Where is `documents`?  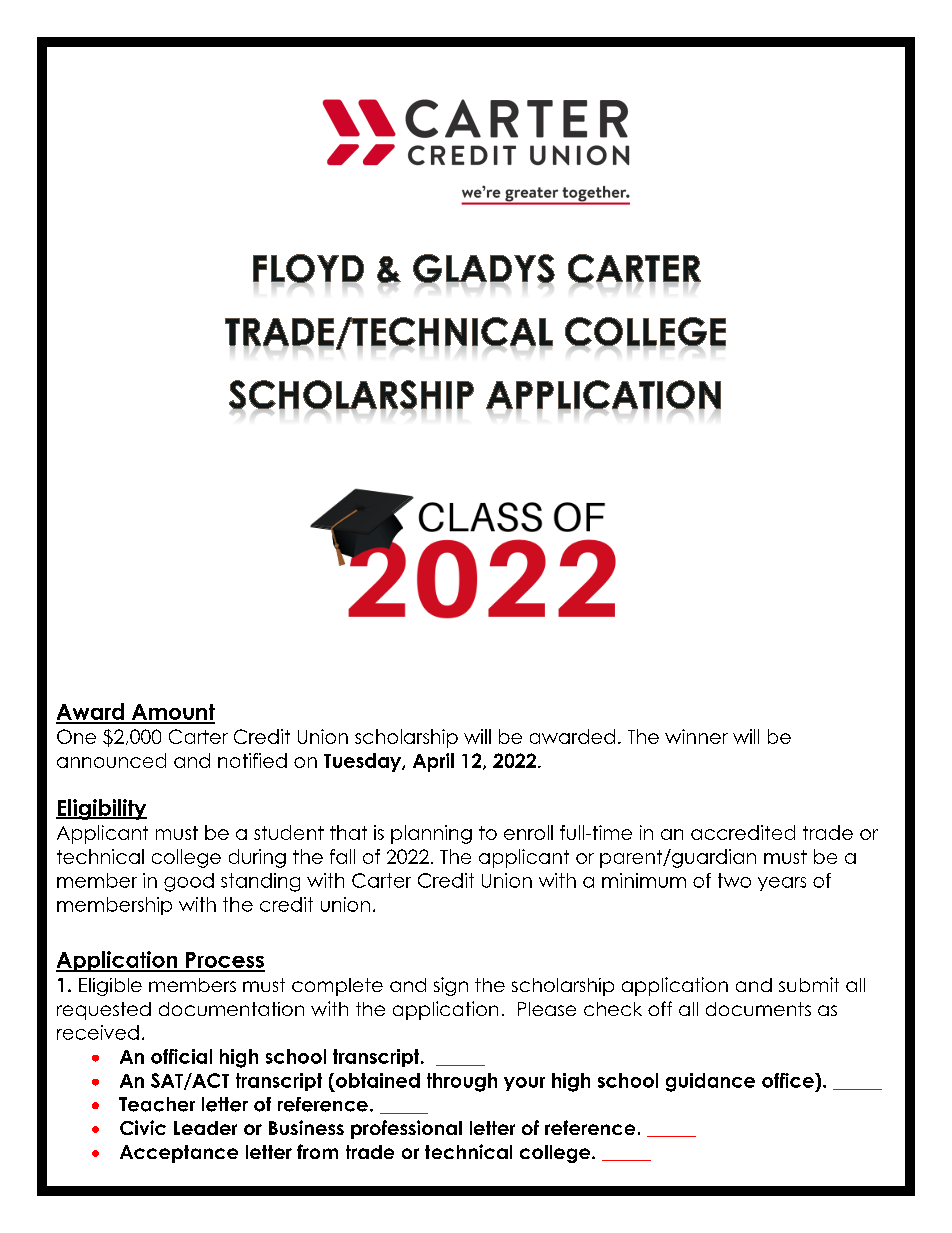
documents is located at coordinates (758, 1009).
